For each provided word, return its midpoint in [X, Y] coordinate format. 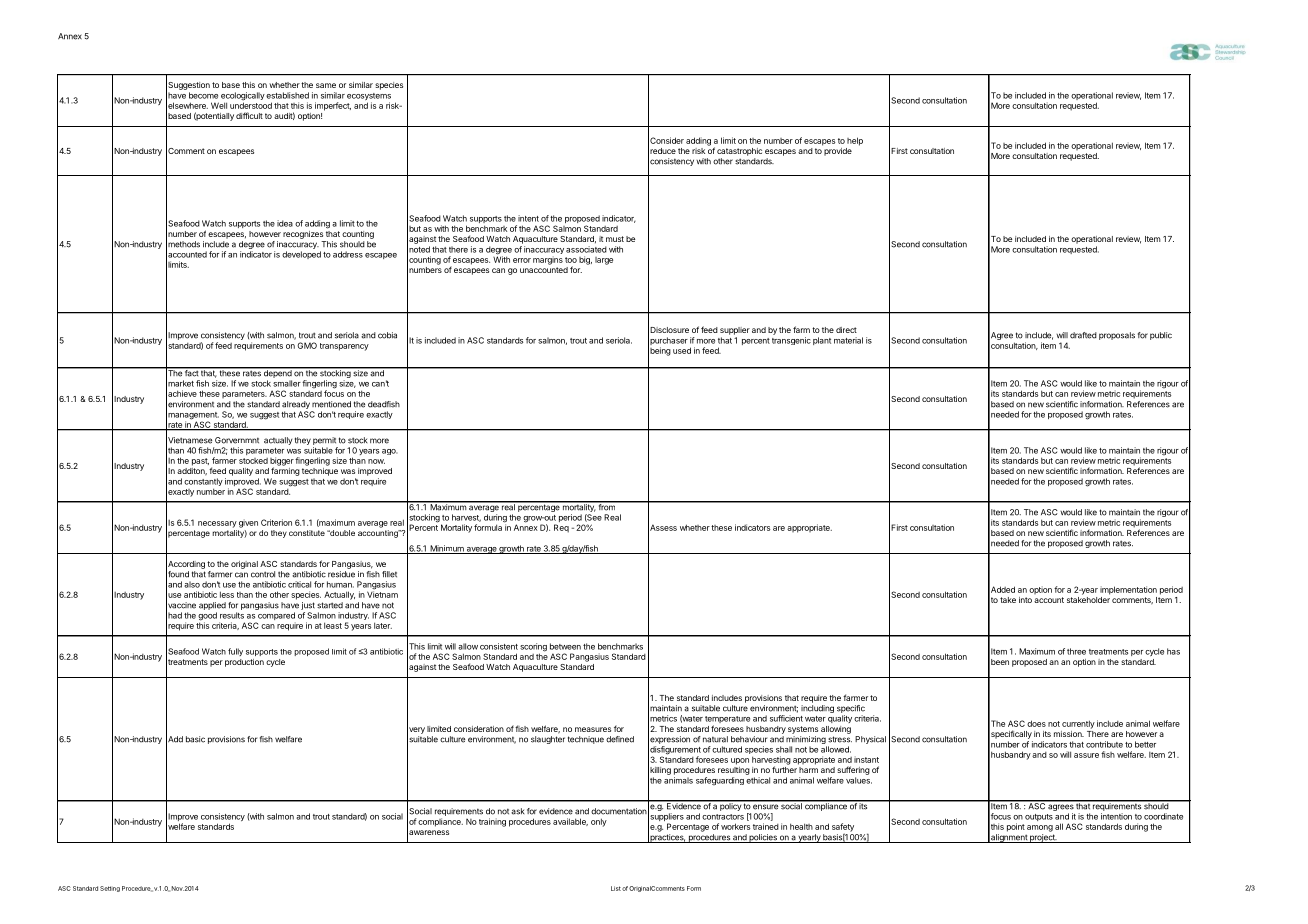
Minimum [447, 549]
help [855, 141]
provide [838, 152]
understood [251, 104]
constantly [203, 483]
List [616, 888]
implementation [1128, 590]
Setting [110, 889]
